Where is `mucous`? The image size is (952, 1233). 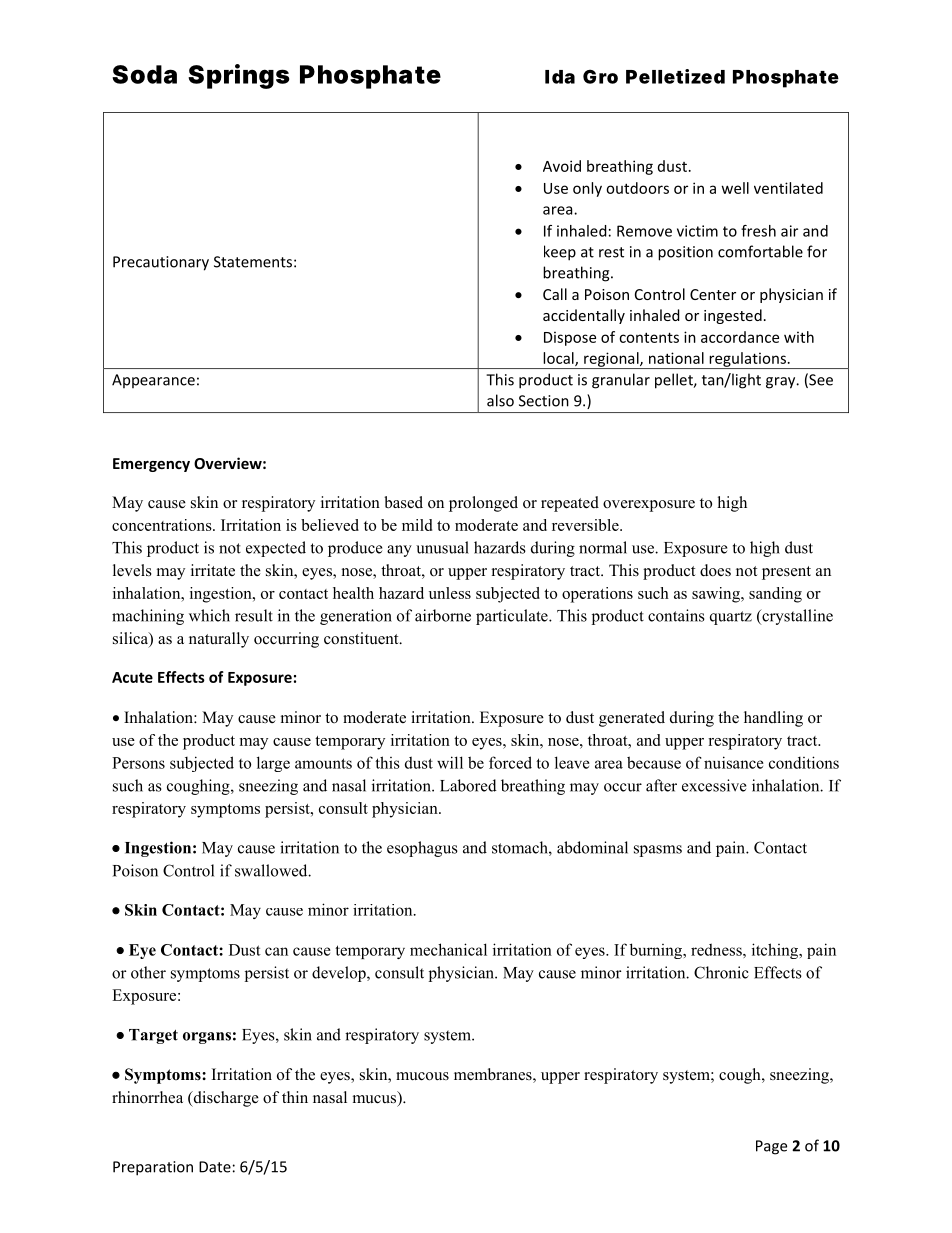
mucous is located at coordinates (422, 1076).
